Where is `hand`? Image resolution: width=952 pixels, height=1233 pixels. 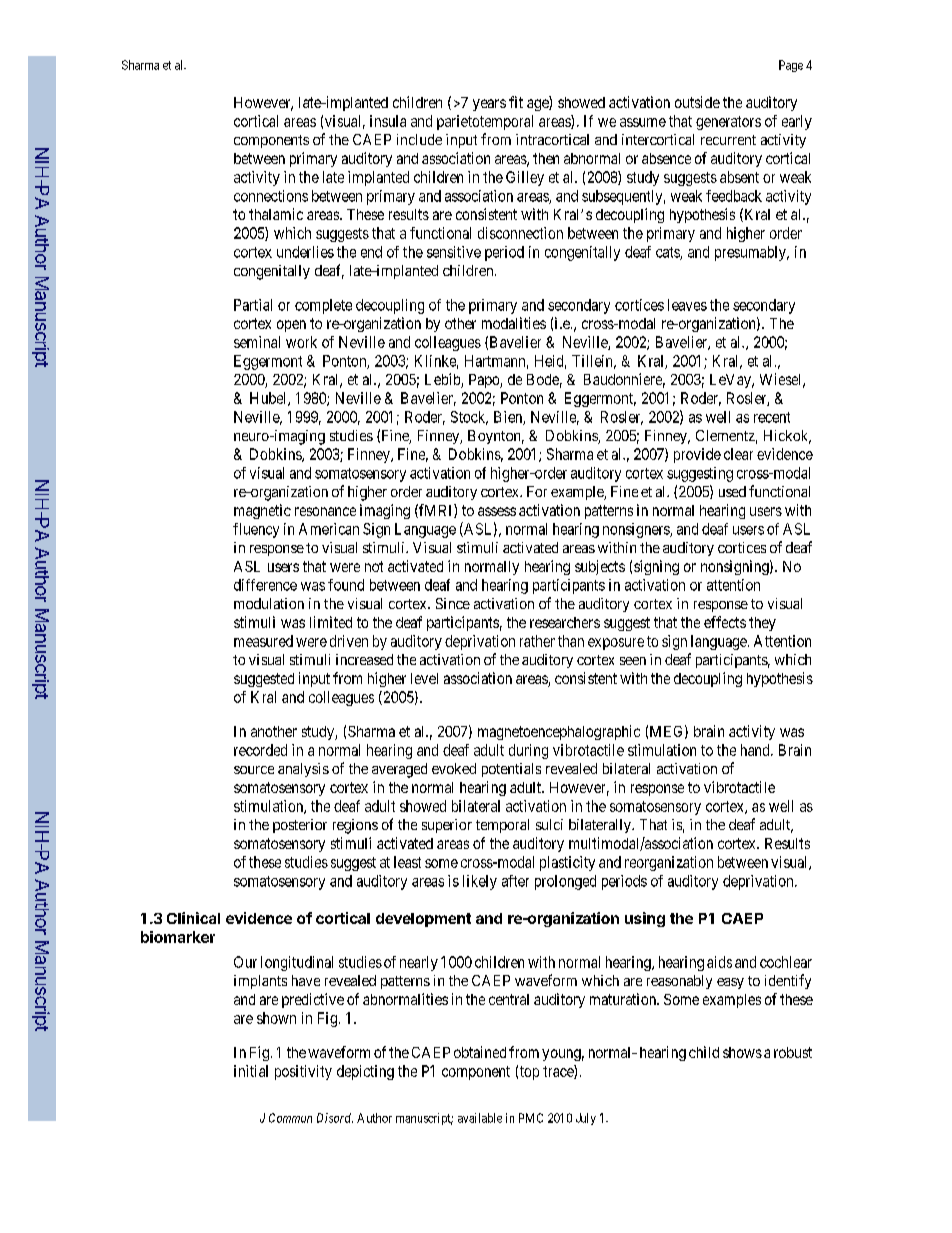 hand is located at coordinates (756, 750).
